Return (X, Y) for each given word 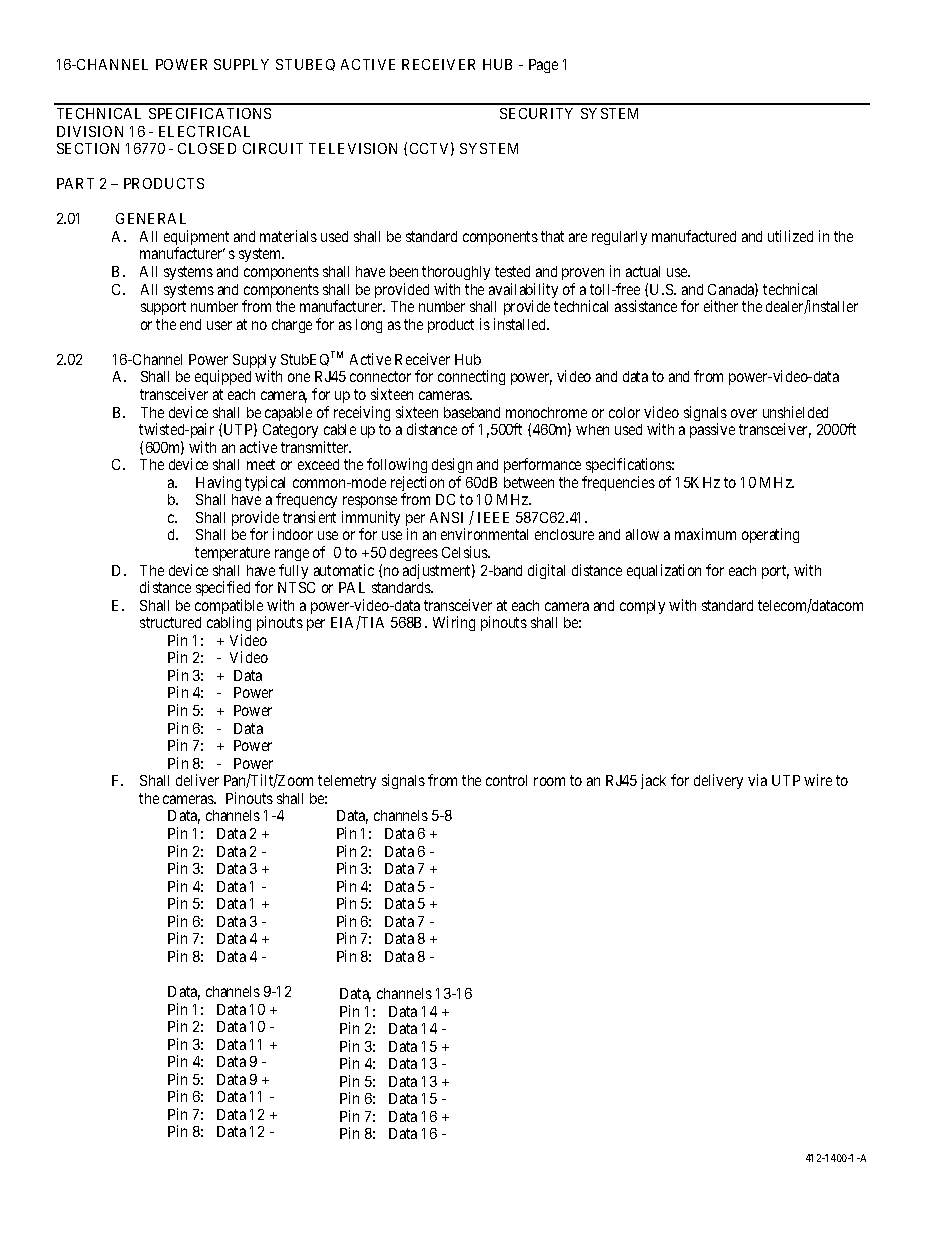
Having (218, 483)
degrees (414, 554)
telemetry (347, 782)
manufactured (694, 236)
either (721, 306)
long (369, 326)
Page (543, 66)
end (190, 324)
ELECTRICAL (204, 131)
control (506, 780)
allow (642, 534)
